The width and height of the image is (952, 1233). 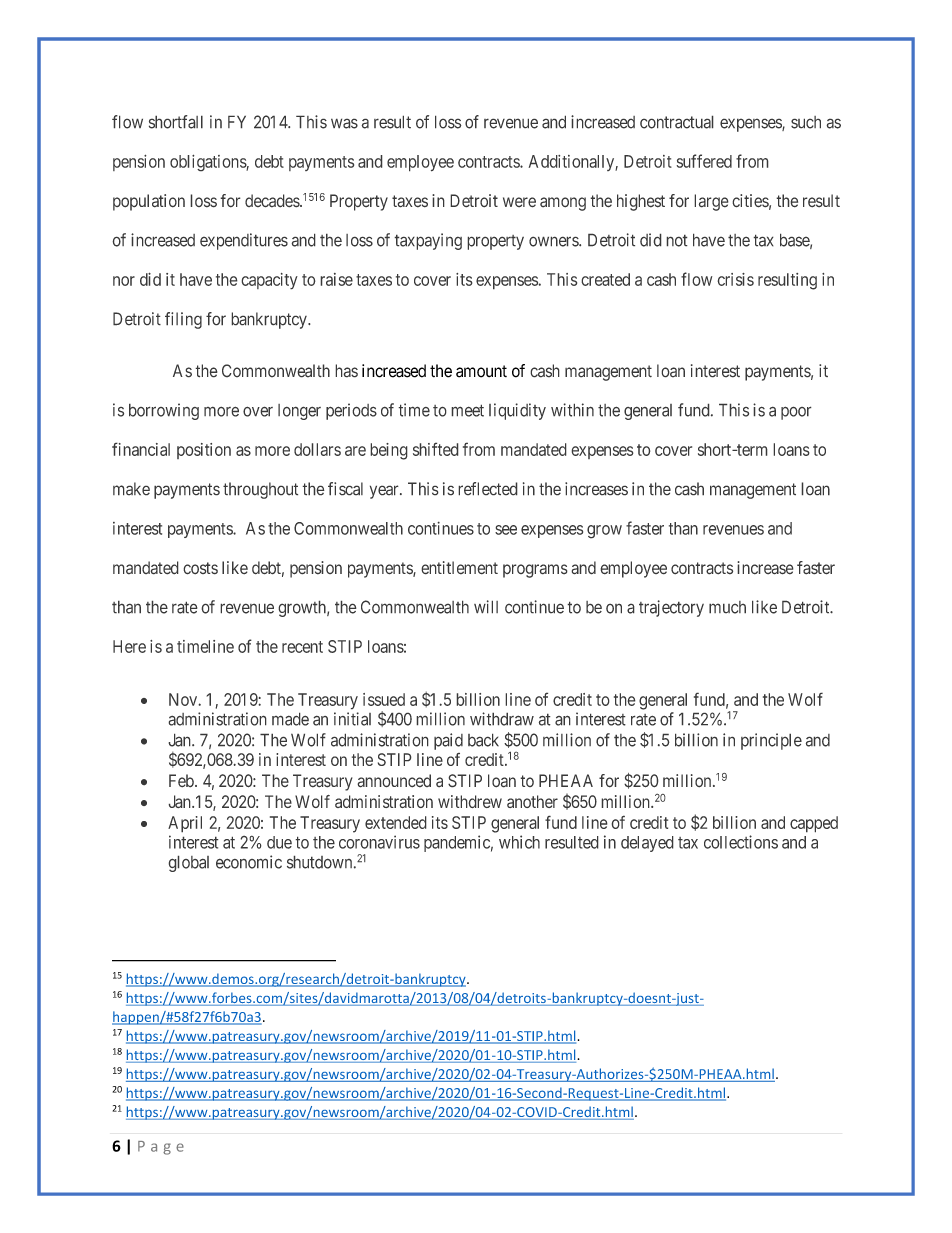 What do you see at coordinates (149, 202) in the image?
I see `population` at bounding box center [149, 202].
